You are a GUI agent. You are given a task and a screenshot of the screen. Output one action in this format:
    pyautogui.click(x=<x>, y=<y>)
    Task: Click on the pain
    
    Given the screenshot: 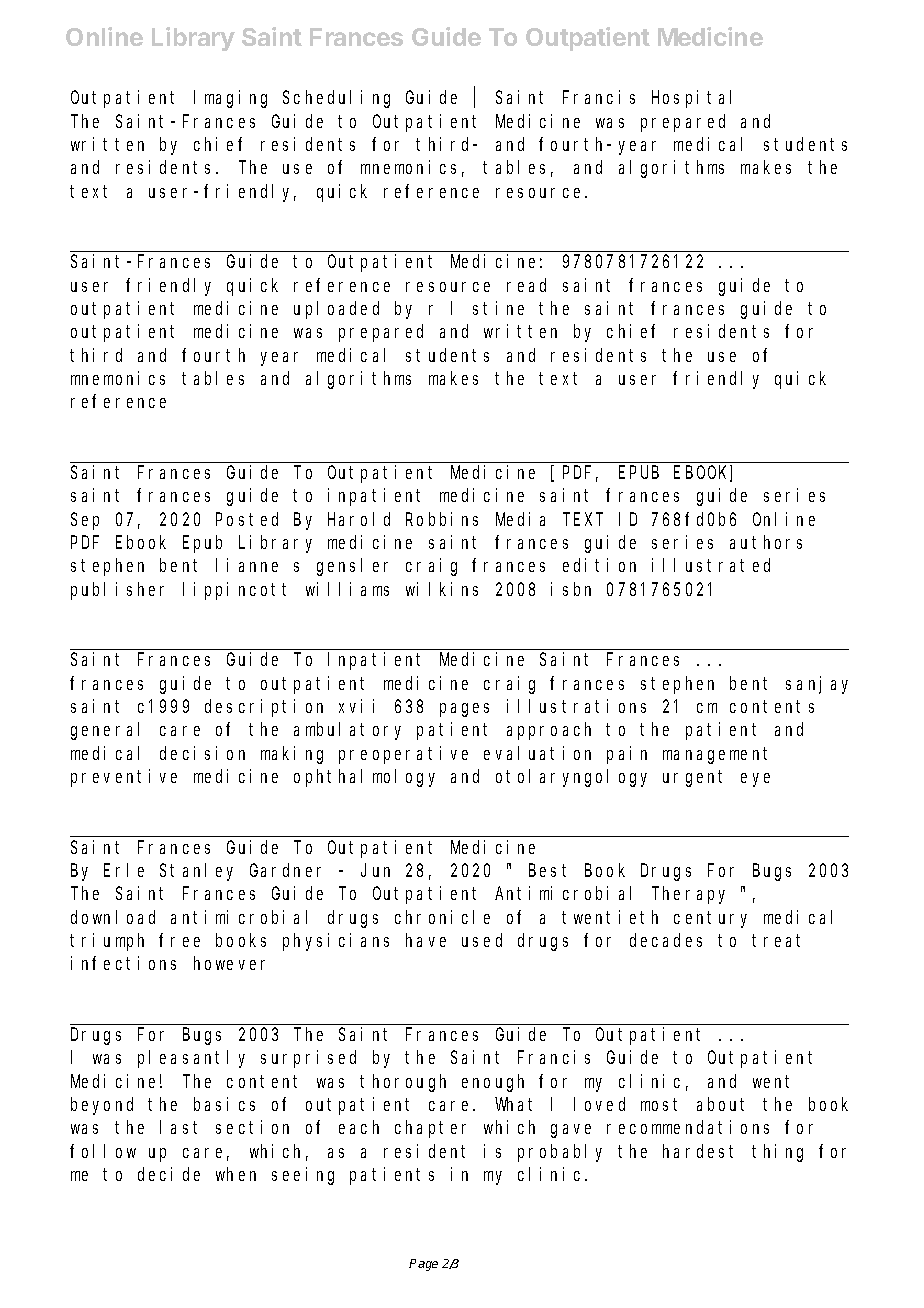 What is the action you would take?
    pyautogui.click(x=627, y=755)
